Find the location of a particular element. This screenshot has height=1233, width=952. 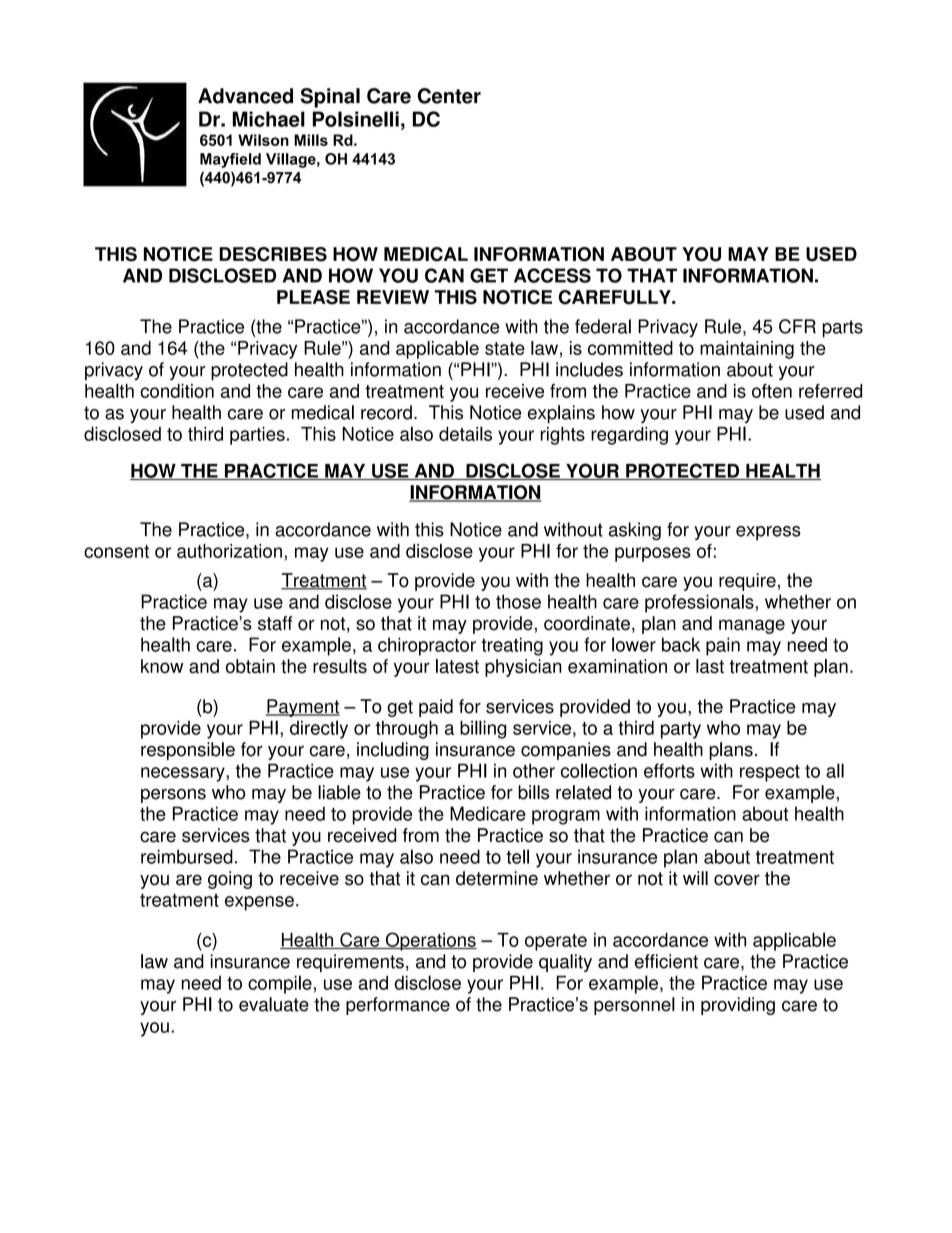

Center is located at coordinates (449, 96).
